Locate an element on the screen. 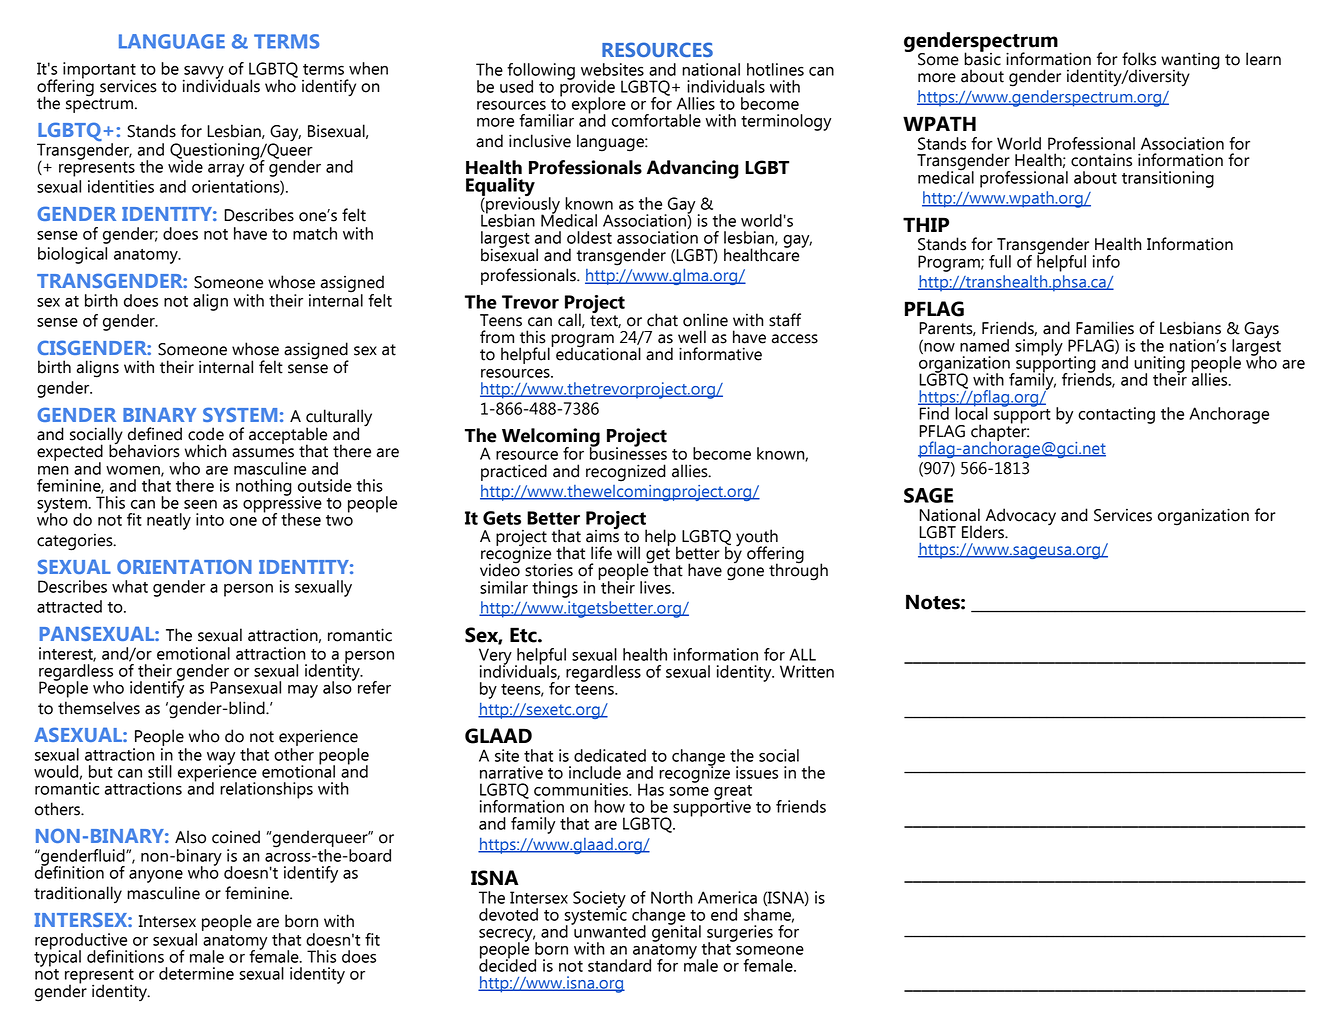  Advocacy is located at coordinates (1021, 517).
